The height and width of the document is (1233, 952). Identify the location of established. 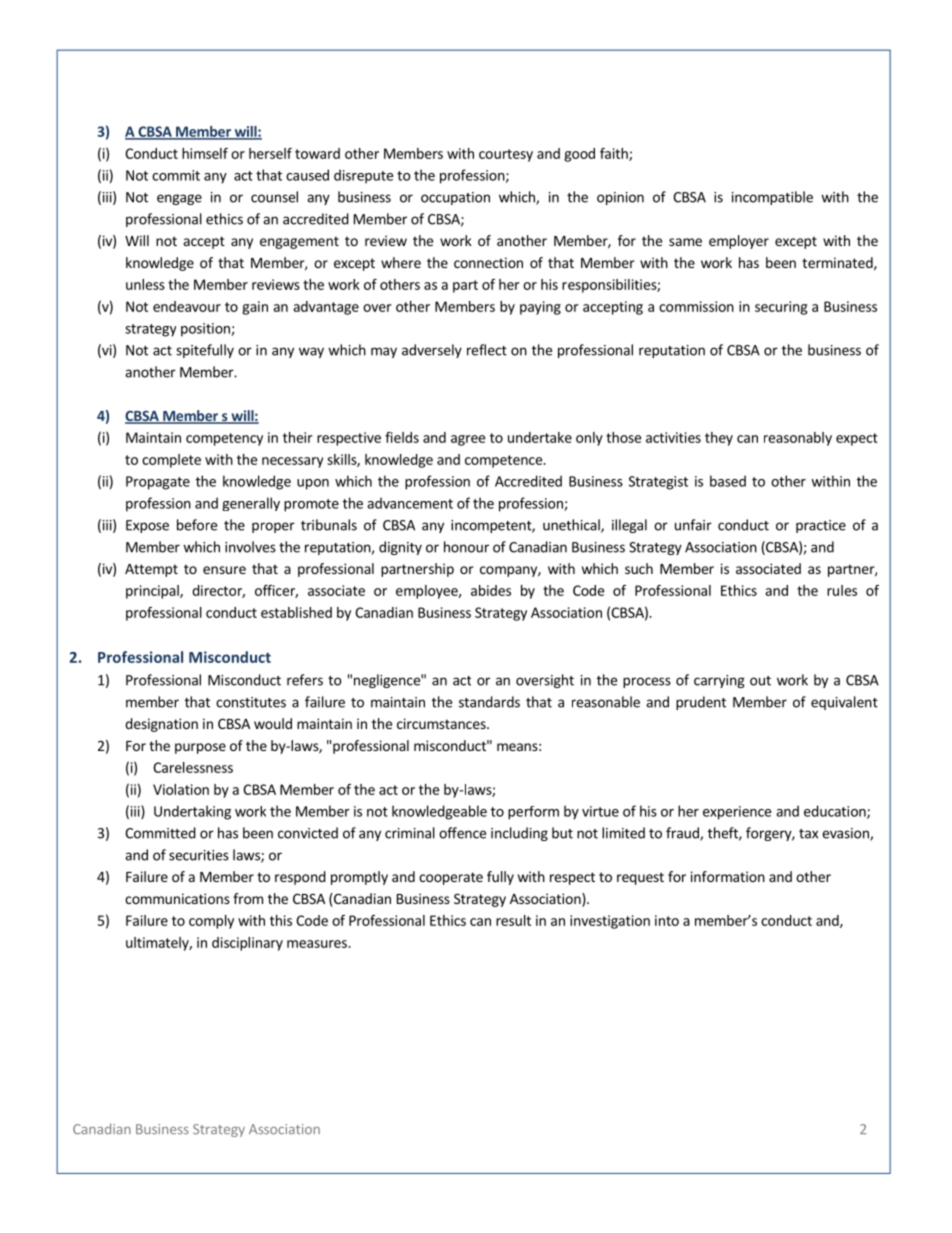
(296, 612).
